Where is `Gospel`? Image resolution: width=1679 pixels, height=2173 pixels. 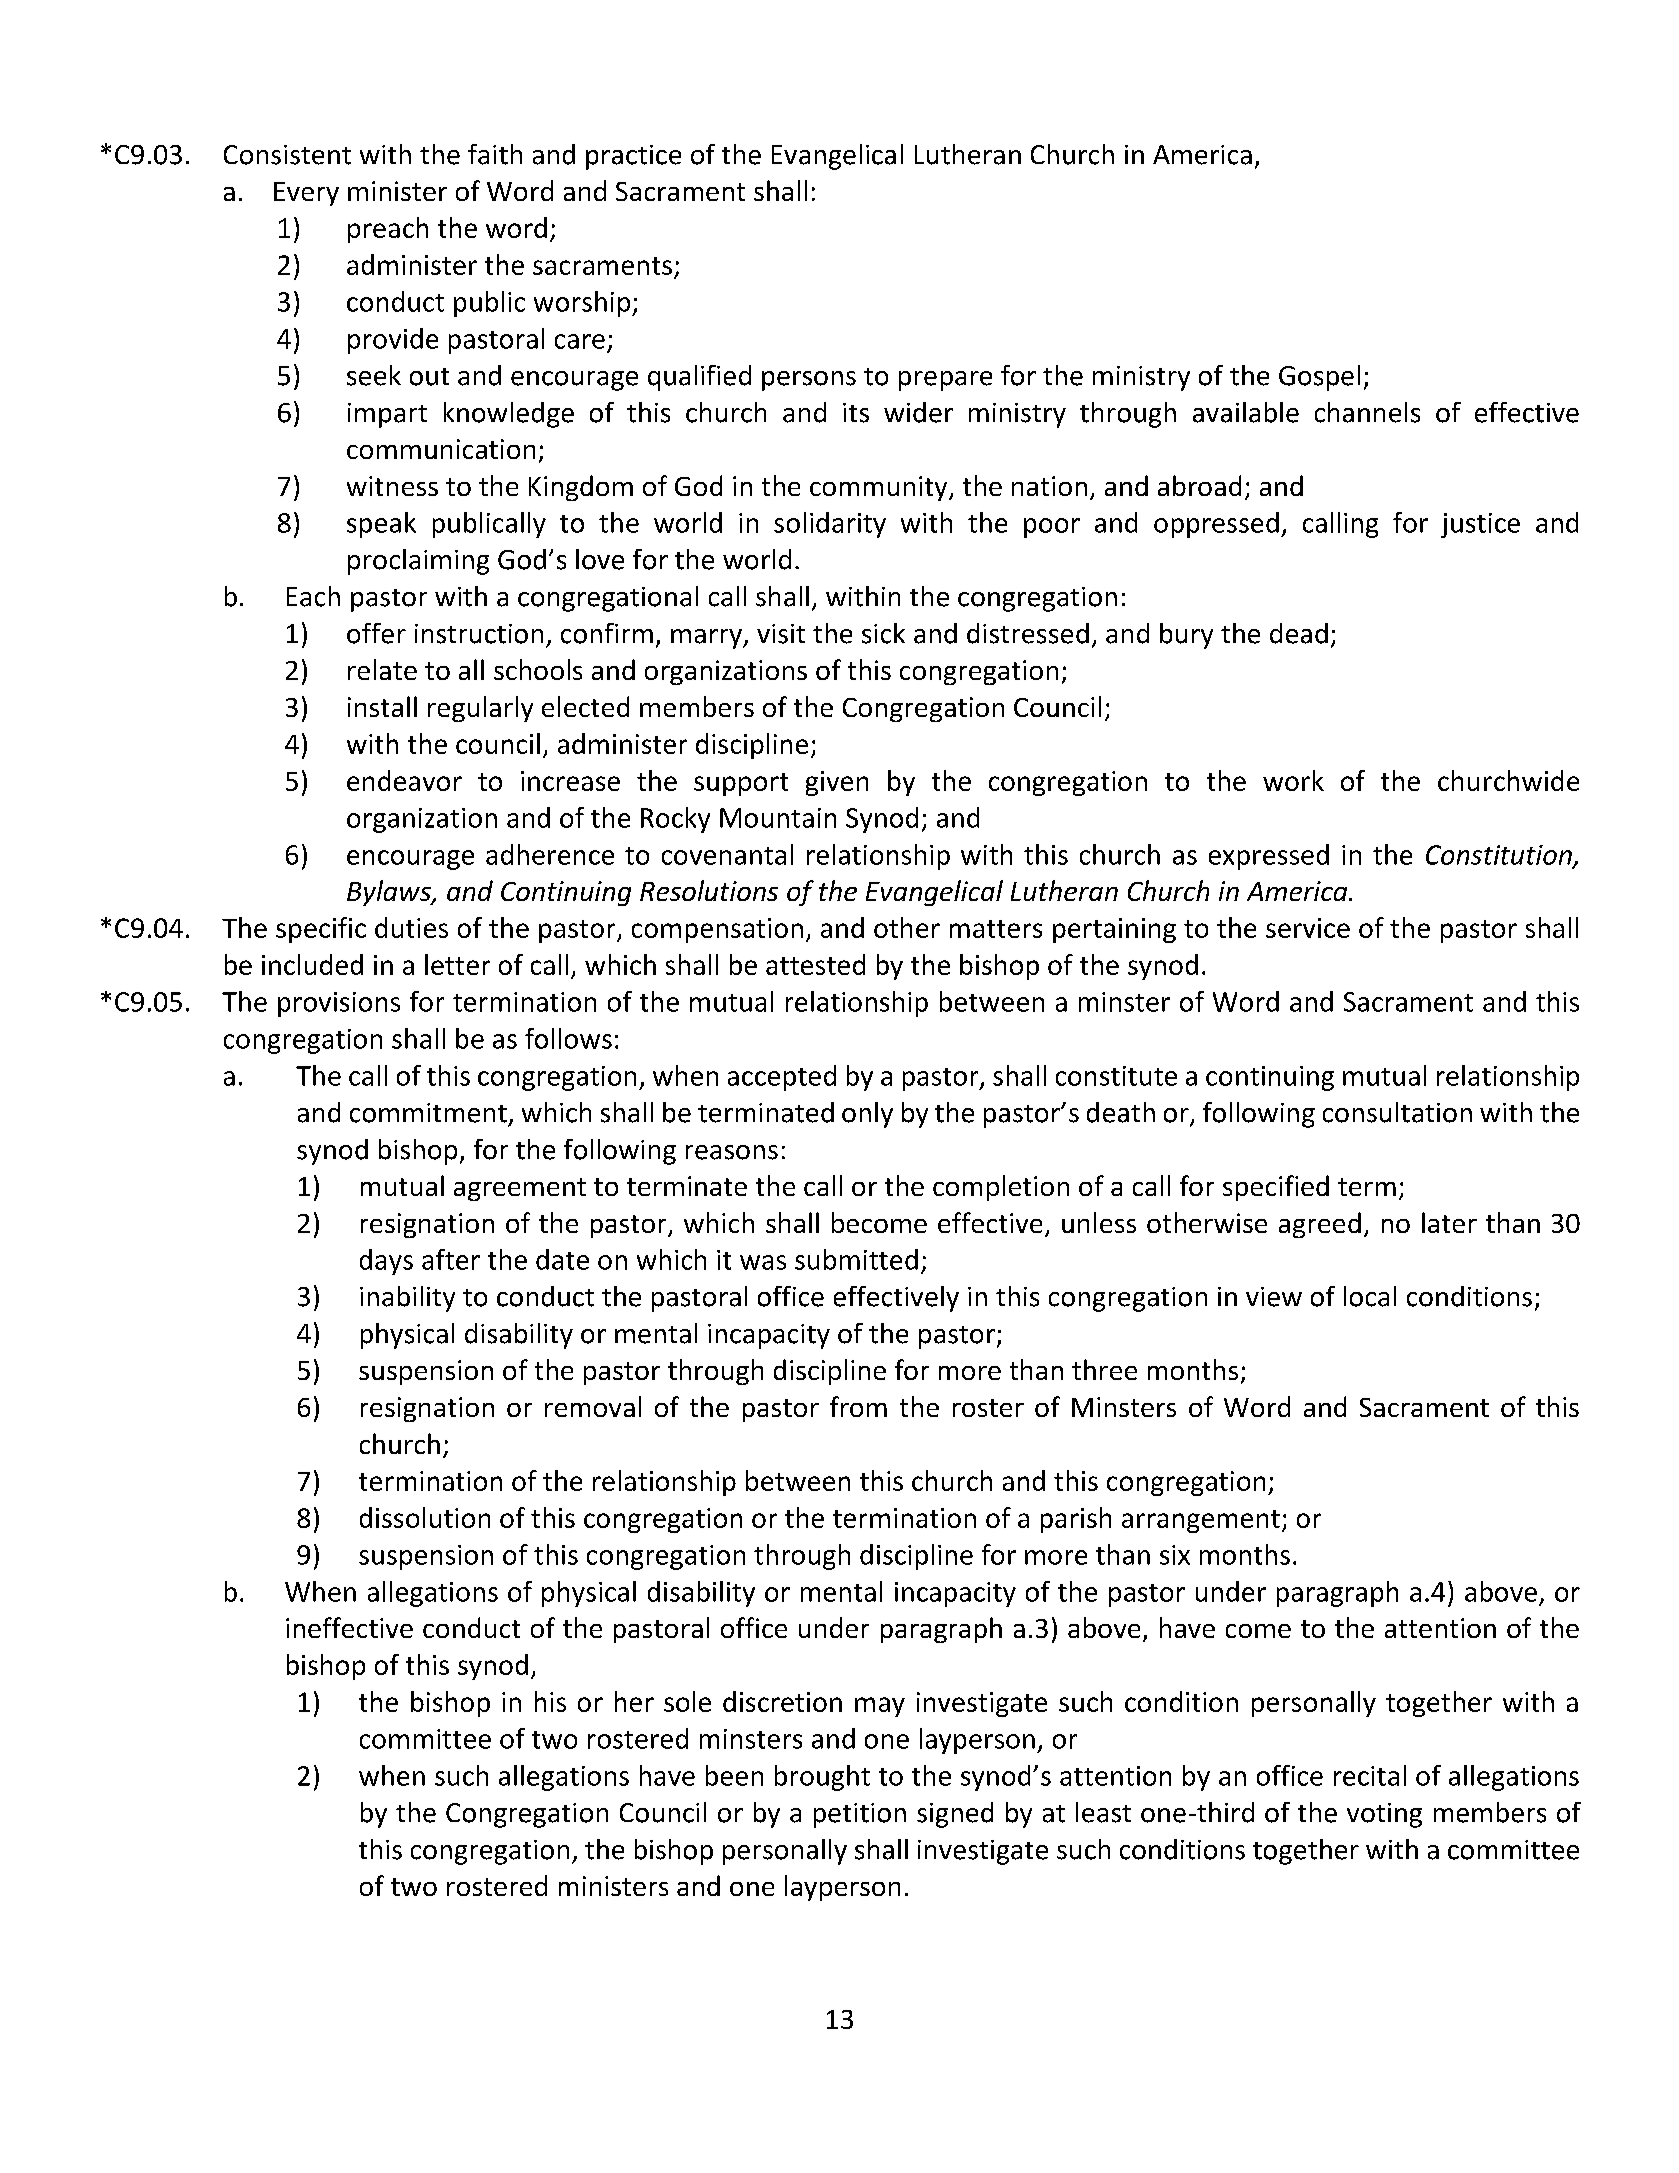 Gospel is located at coordinates (1319, 378).
